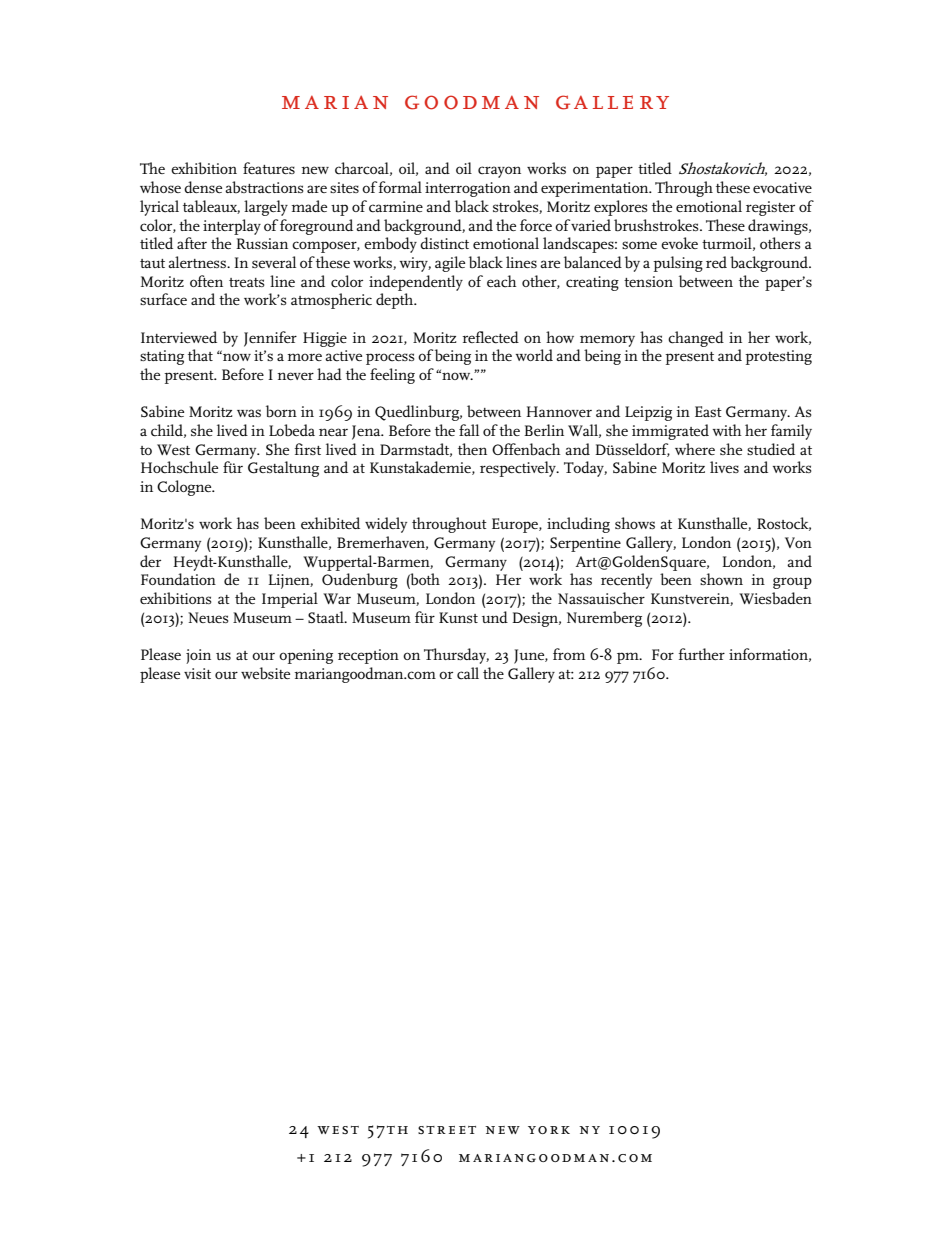 Image resolution: width=952 pixels, height=1233 pixels. I want to click on evocative, so click(782, 188).
